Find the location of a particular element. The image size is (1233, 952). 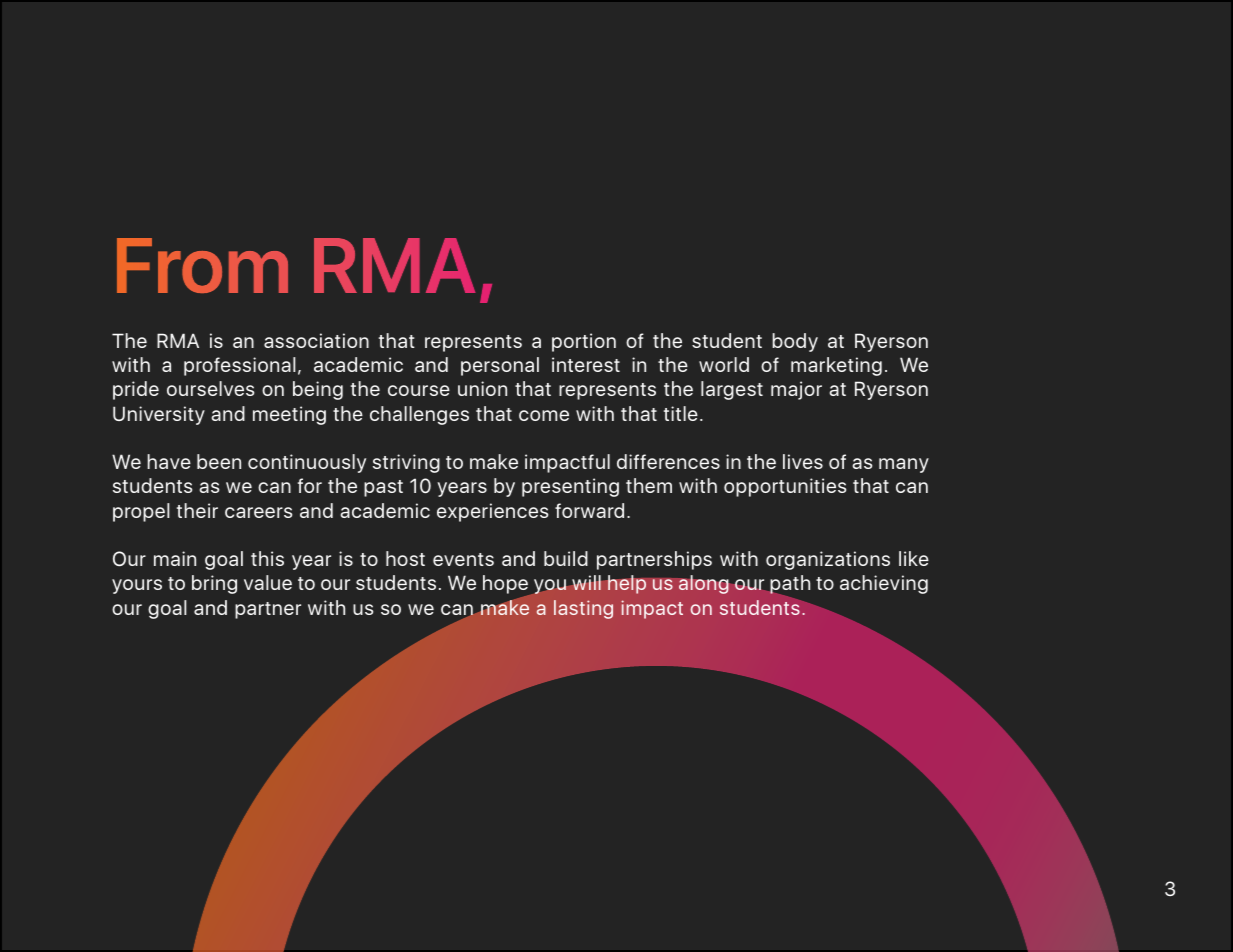

portion is located at coordinates (584, 342).
